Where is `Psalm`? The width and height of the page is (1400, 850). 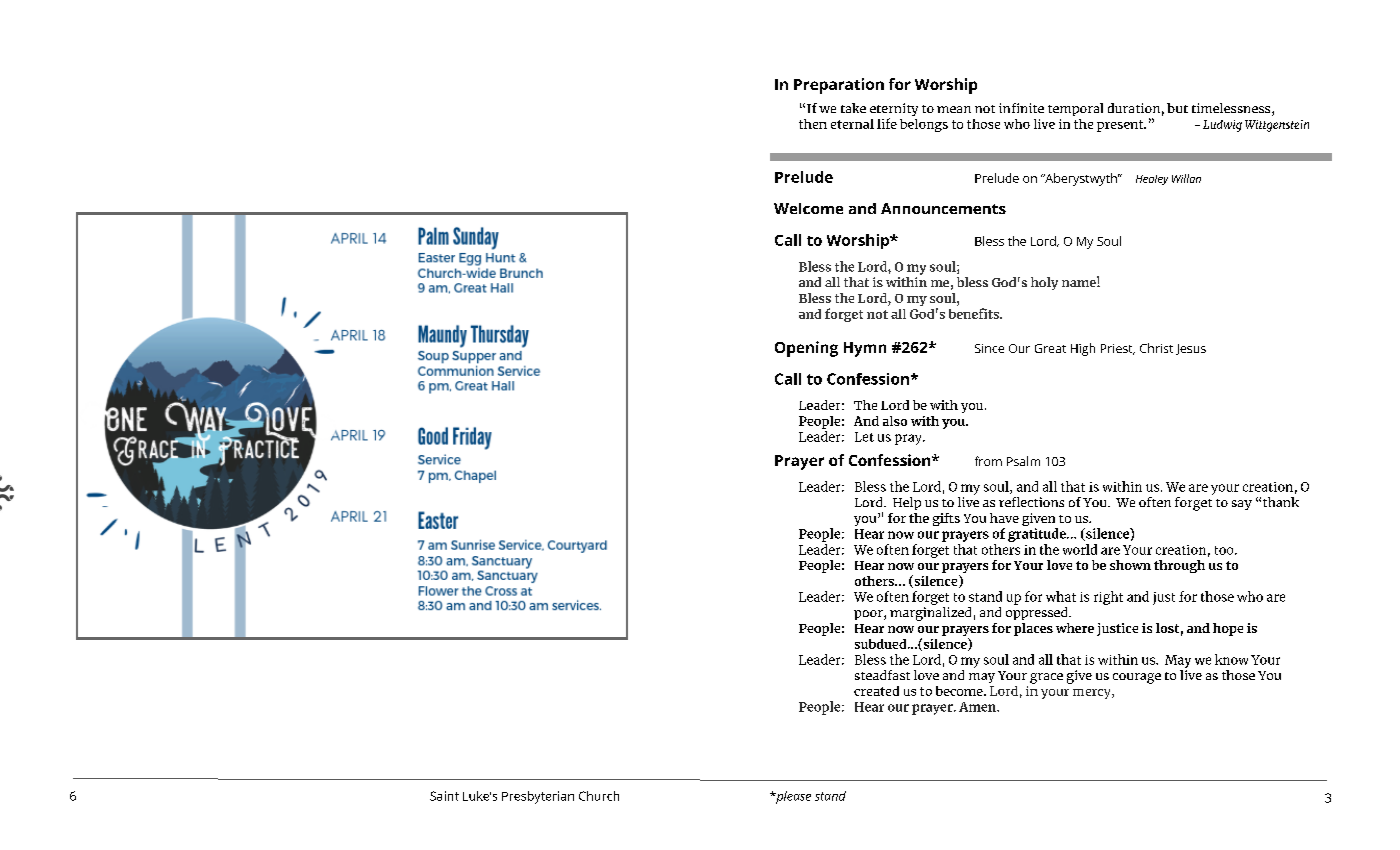
Psalm is located at coordinates (1023, 461).
